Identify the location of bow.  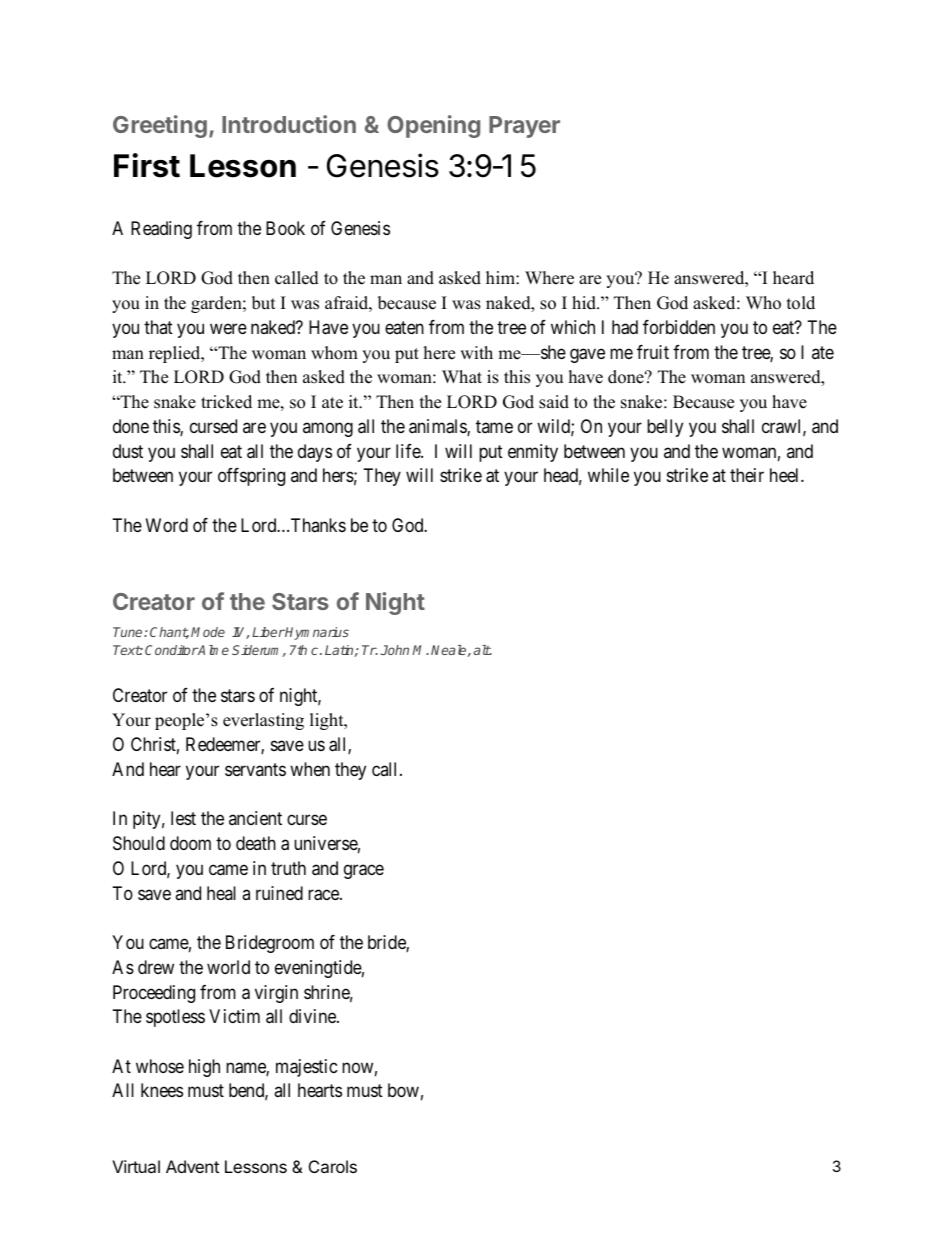
(403, 1090).
